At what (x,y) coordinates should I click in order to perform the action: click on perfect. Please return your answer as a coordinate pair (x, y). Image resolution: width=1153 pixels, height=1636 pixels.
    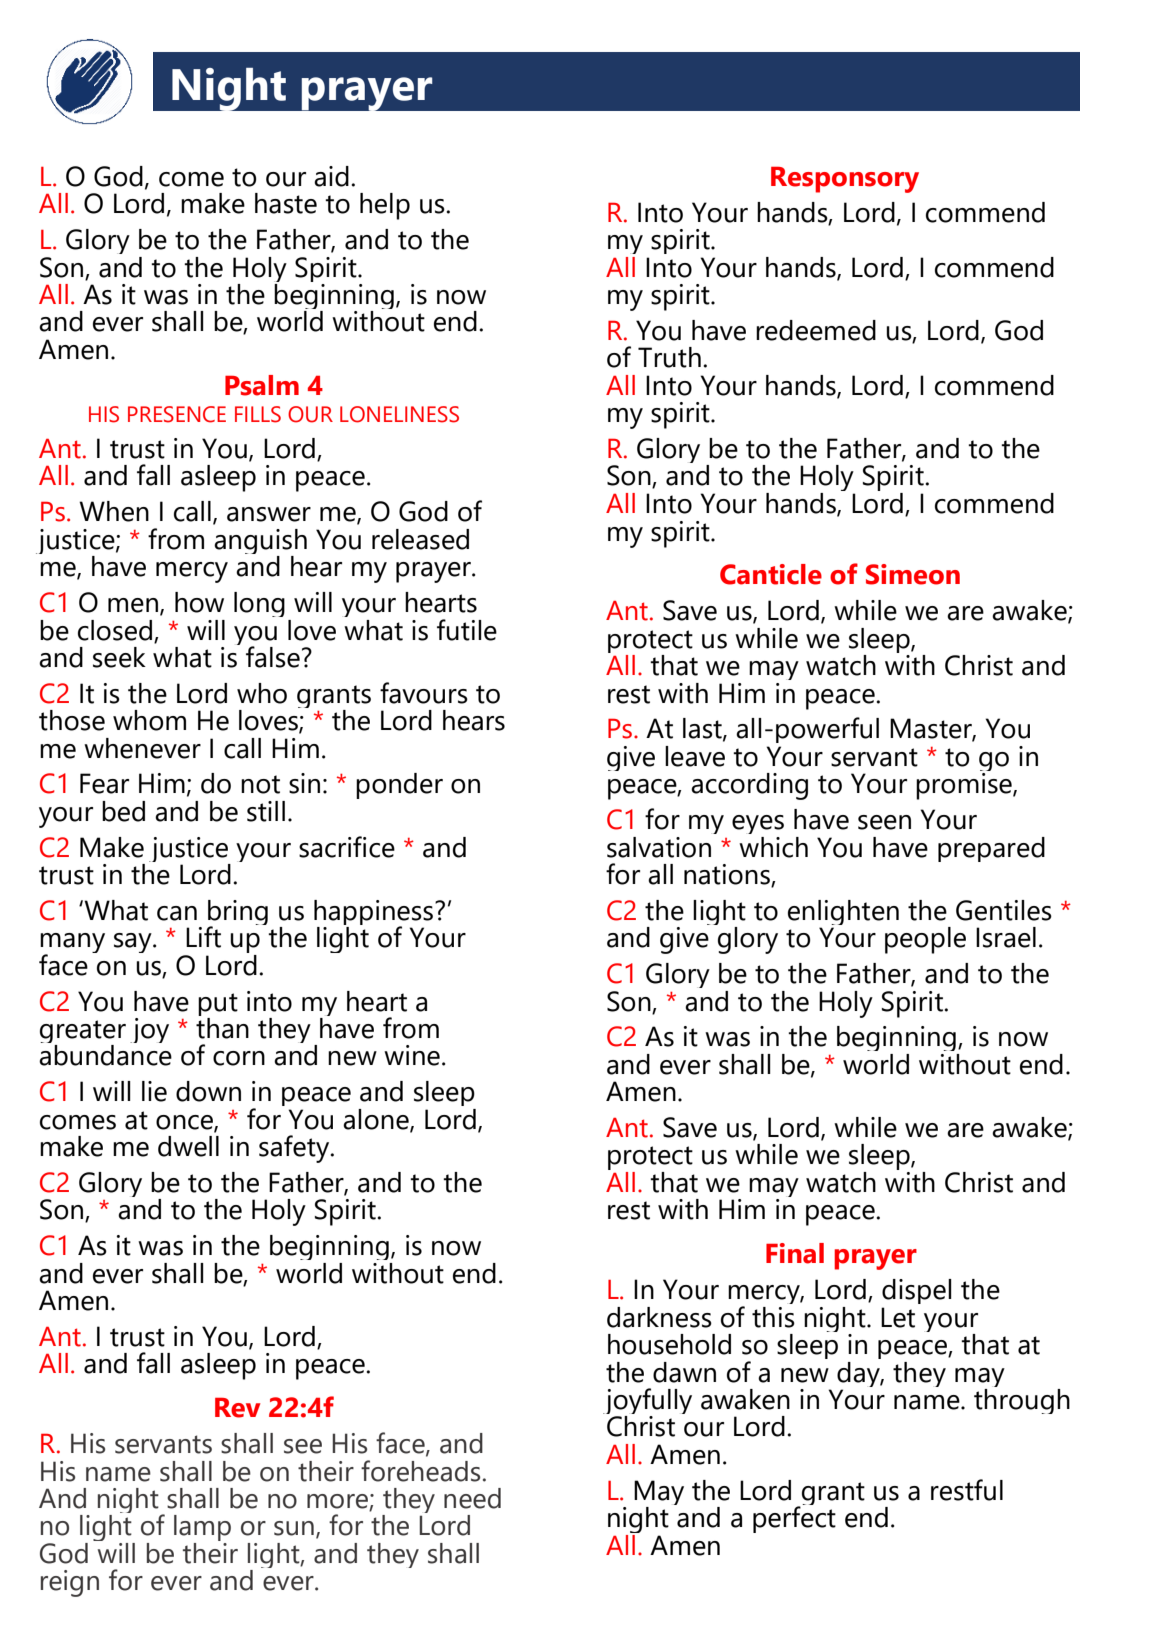
    Looking at the image, I should click on (794, 1518).
